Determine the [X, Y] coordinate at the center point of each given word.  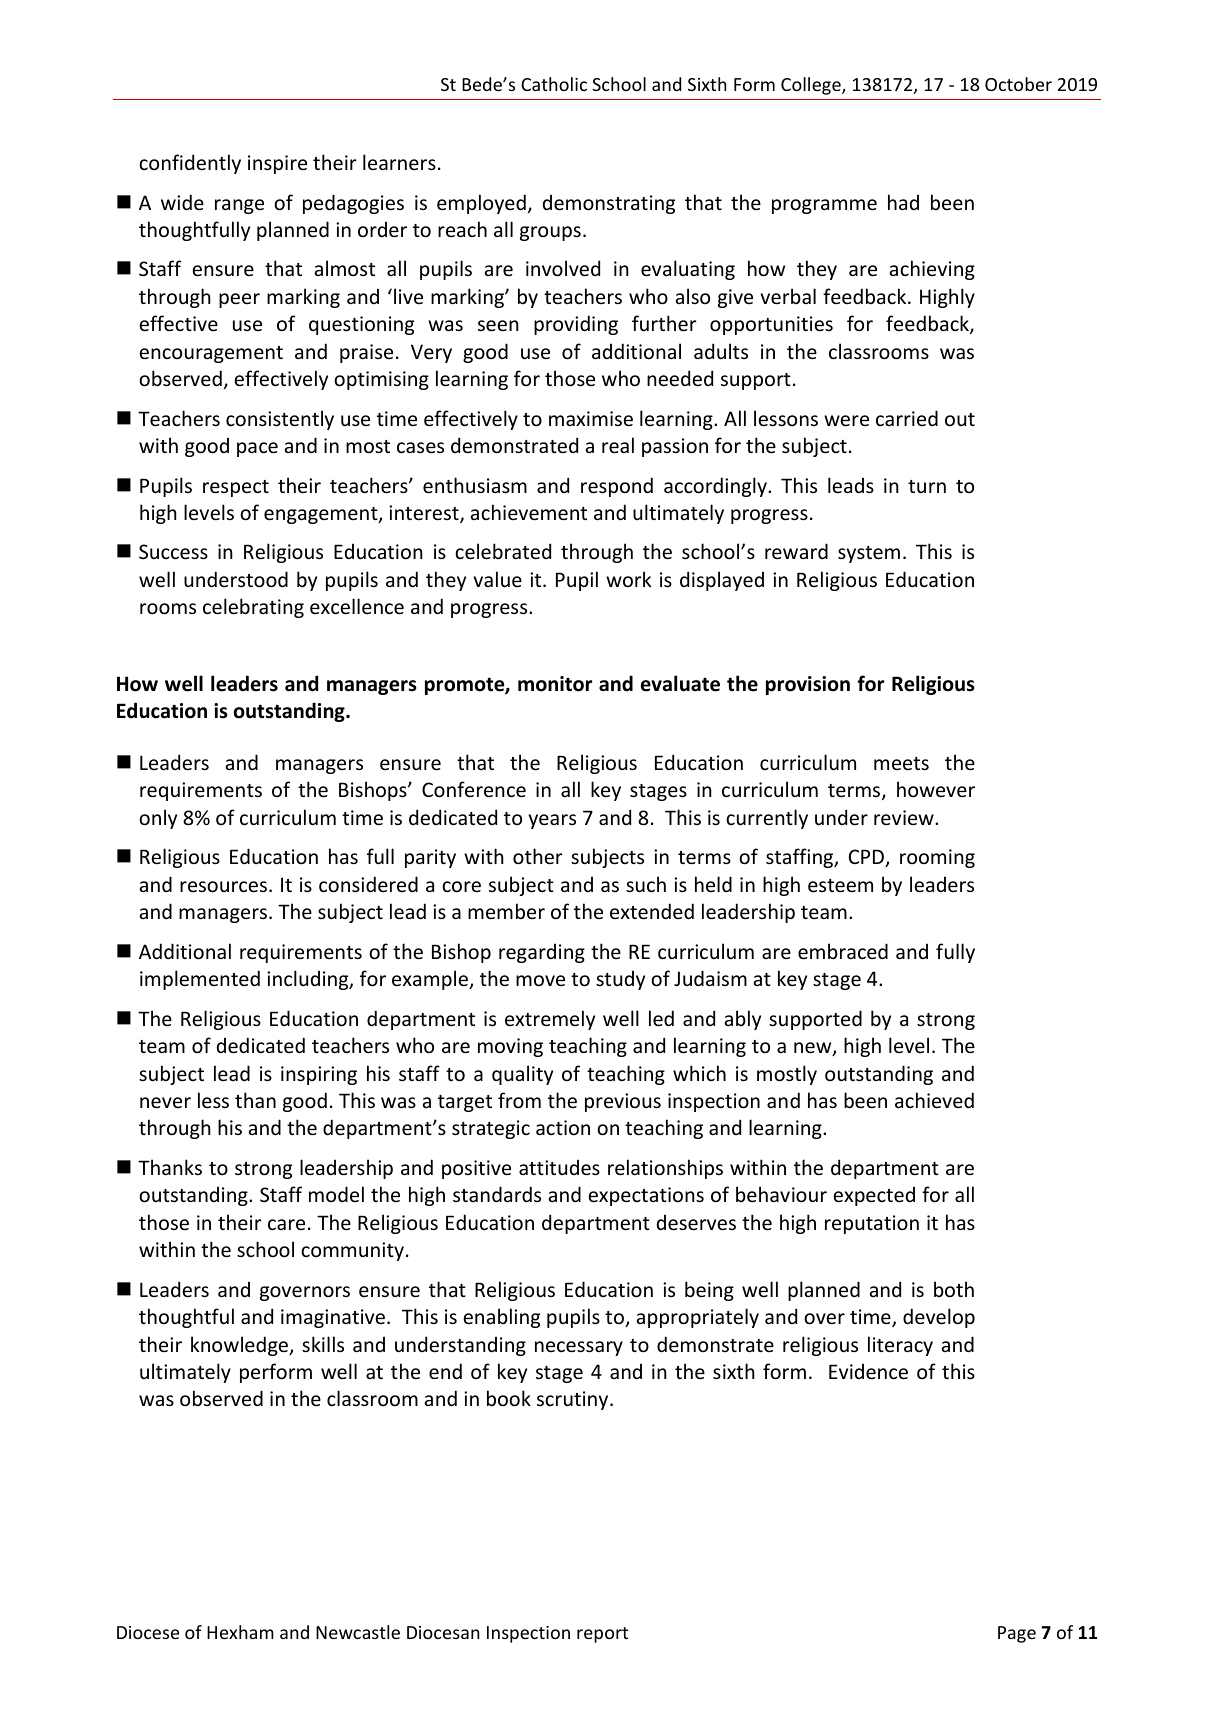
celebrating [253, 608]
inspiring [319, 1075]
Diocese [148, 1632]
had [903, 202]
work [628, 579]
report [602, 1635]
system [869, 554]
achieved [934, 1100]
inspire [277, 164]
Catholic [554, 84]
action [563, 1128]
